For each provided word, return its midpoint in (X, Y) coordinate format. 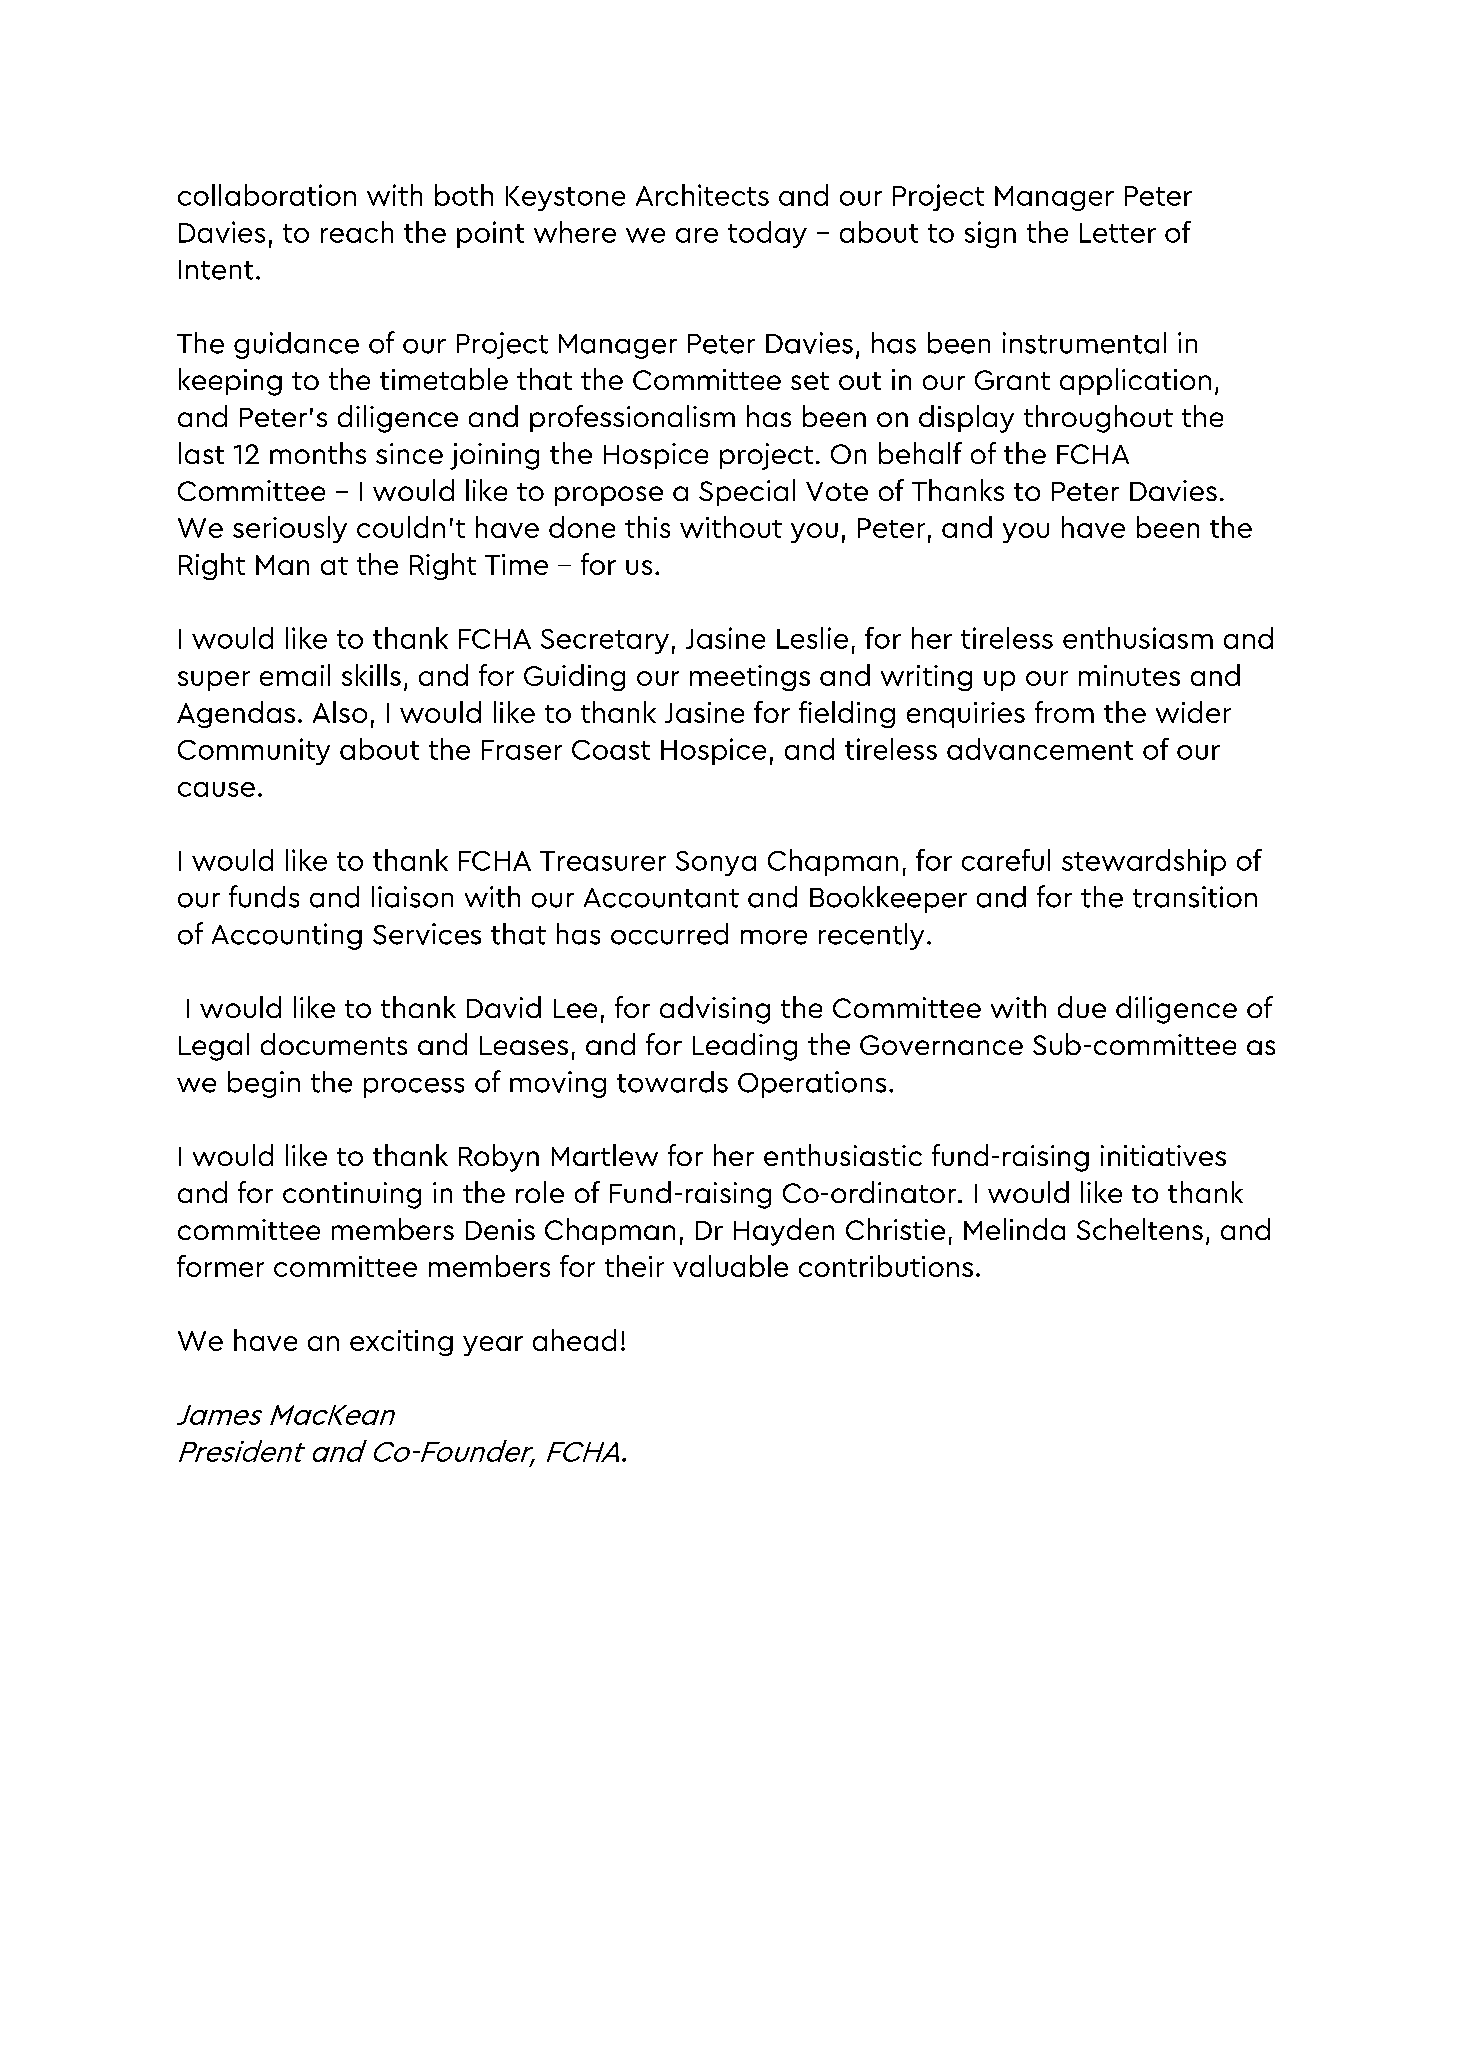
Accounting (287, 936)
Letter (1118, 233)
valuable (730, 1266)
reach (357, 232)
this (647, 527)
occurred (669, 934)
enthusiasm (1138, 638)
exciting (401, 1343)
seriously (290, 529)
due (1082, 1007)
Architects (702, 195)
